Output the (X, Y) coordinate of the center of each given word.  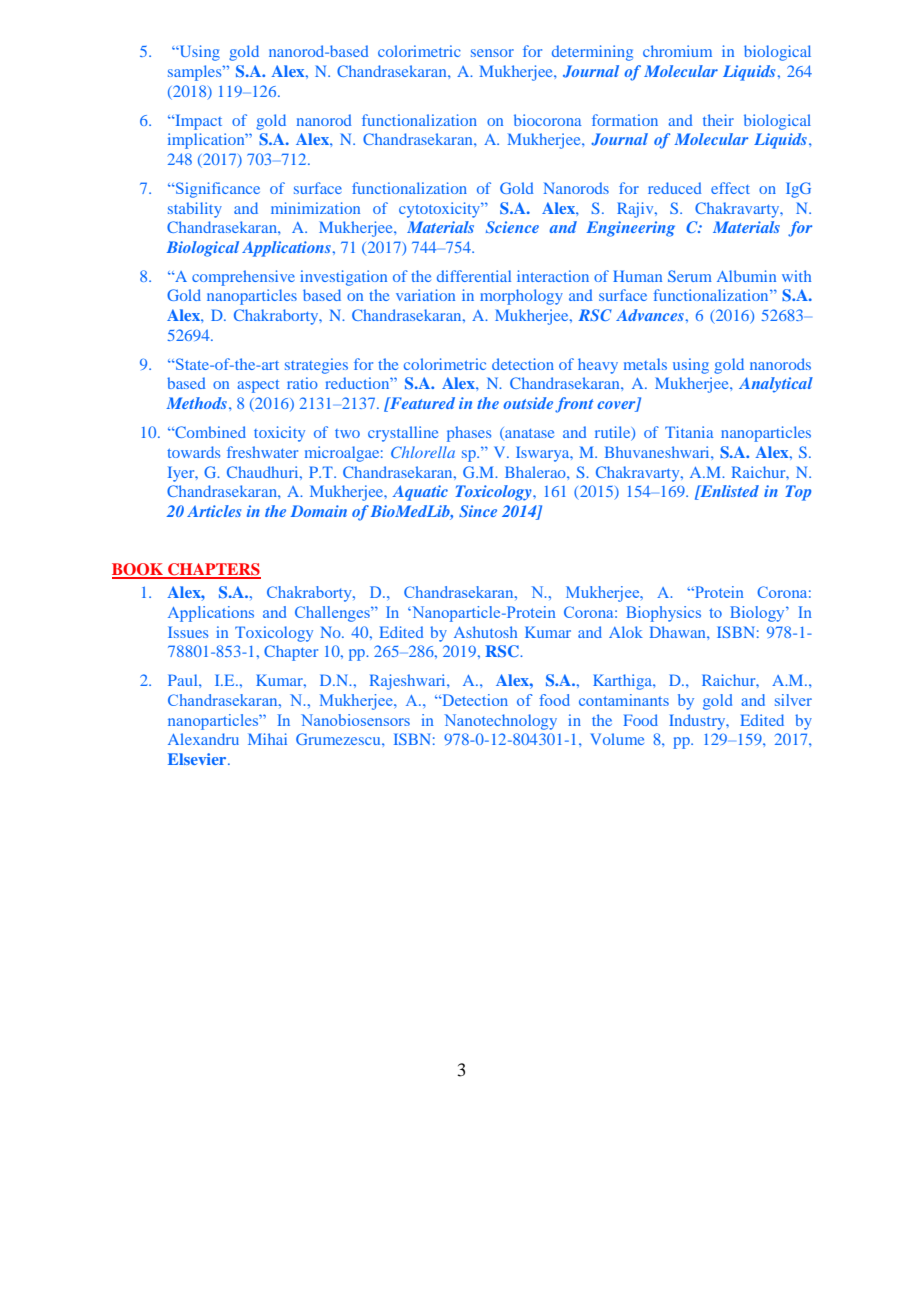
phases (469, 434)
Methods (196, 403)
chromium (677, 51)
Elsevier (198, 759)
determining (592, 53)
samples (196, 73)
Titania (689, 432)
